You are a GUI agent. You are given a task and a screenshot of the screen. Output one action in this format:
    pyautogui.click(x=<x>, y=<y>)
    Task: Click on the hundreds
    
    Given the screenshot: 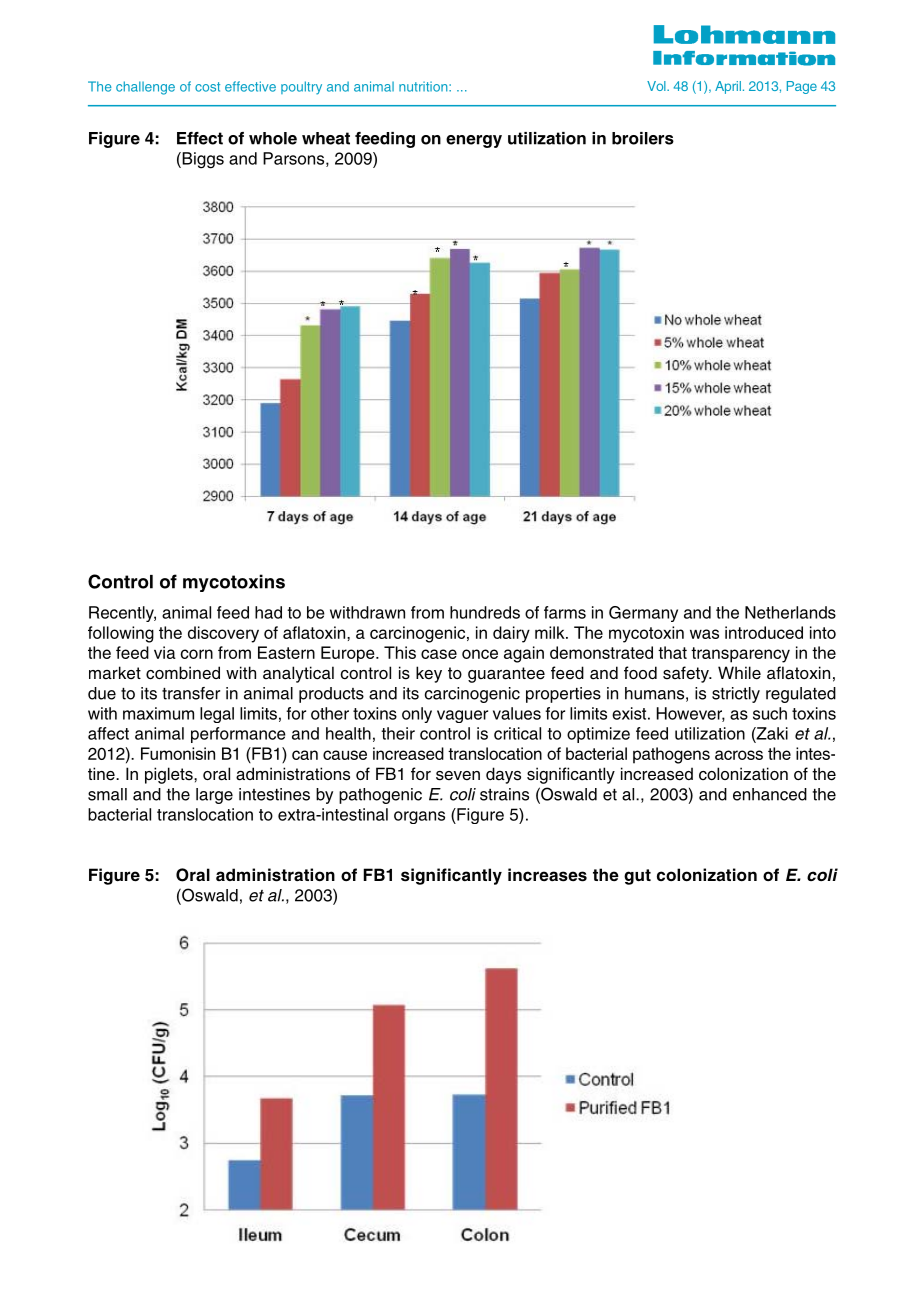 What is the action you would take?
    pyautogui.click(x=485, y=612)
